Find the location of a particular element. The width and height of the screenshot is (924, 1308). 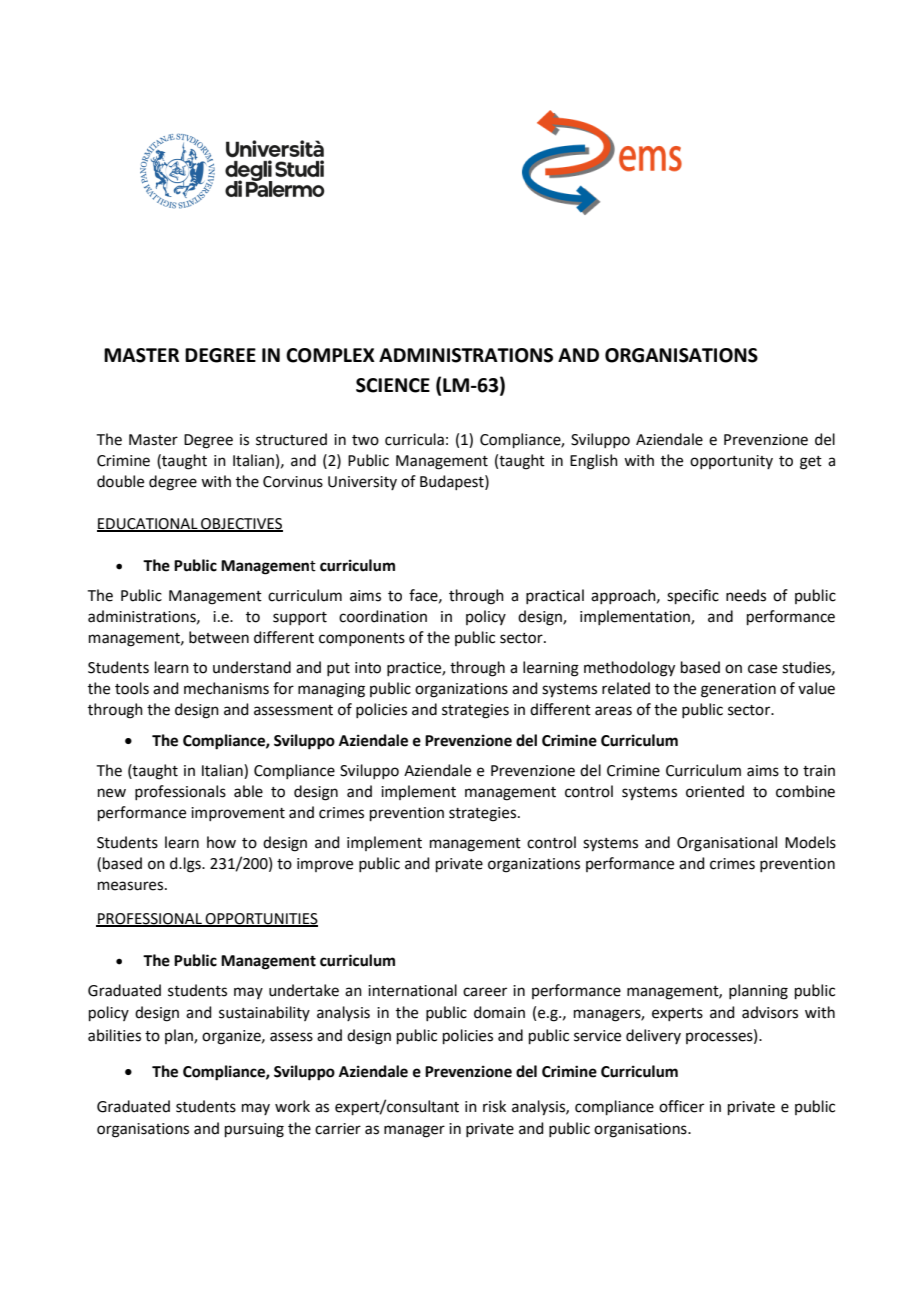

SCIENCE is located at coordinates (393, 385).
